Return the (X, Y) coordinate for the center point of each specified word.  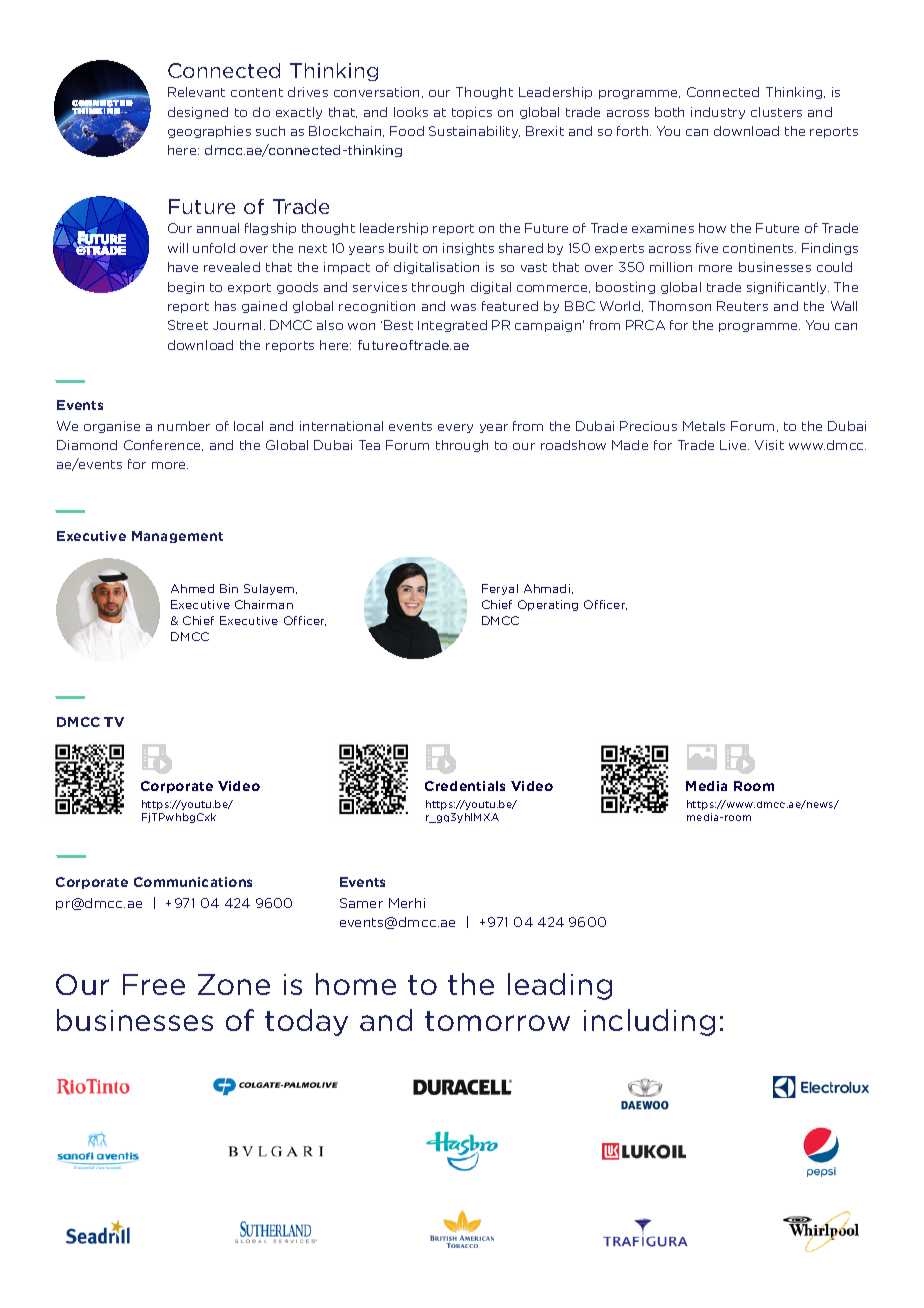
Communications (193, 882)
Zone (234, 984)
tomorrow (497, 1021)
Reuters (742, 306)
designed (198, 113)
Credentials (465, 786)
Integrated (452, 326)
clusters (776, 112)
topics (472, 113)
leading (560, 986)
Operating (548, 605)
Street (188, 325)
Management (177, 537)
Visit (769, 445)
